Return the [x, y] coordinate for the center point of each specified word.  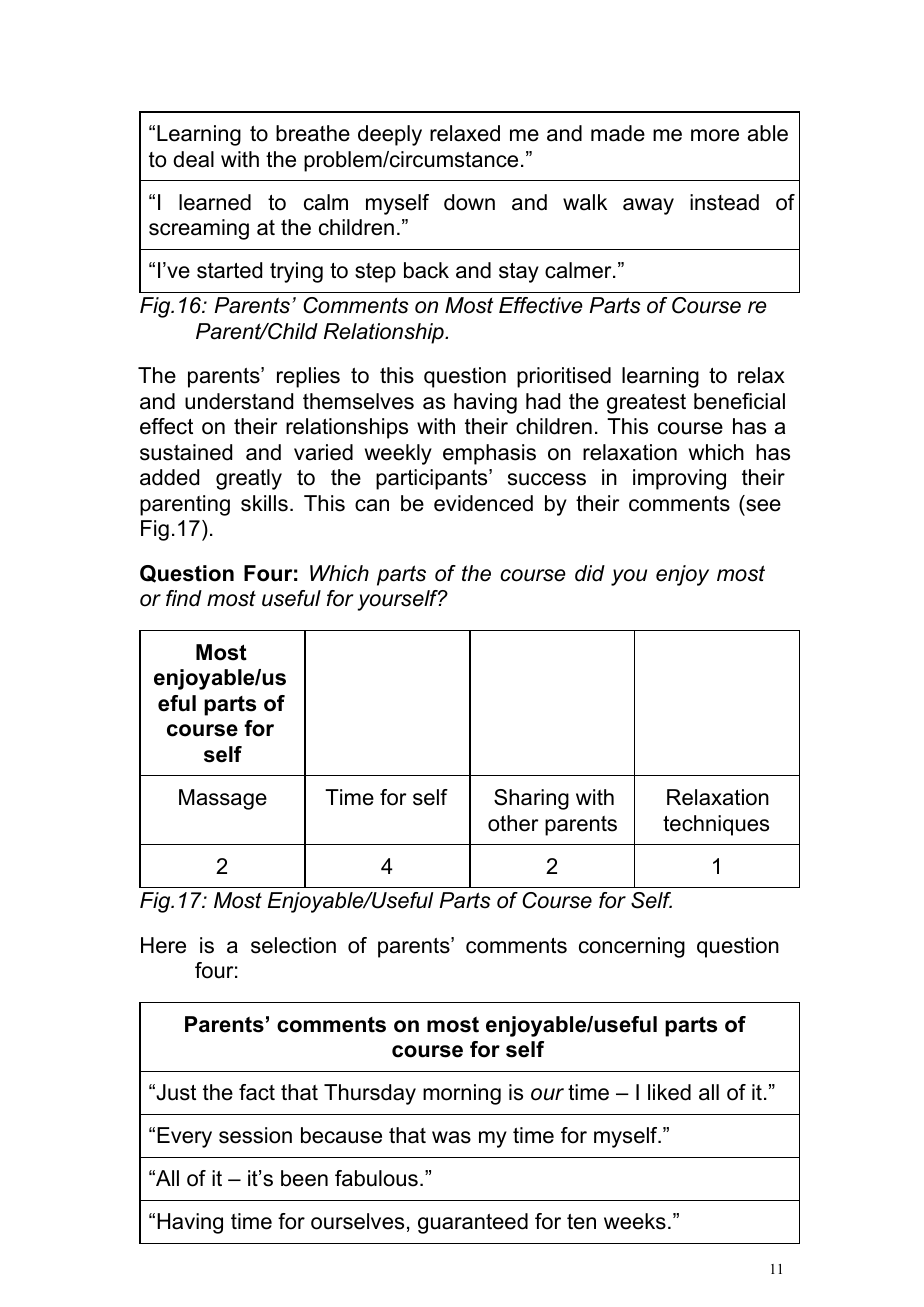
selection [293, 945]
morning [462, 1094]
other [513, 823]
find [184, 598]
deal [193, 159]
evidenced [483, 503]
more [715, 135]
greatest [646, 404]
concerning [632, 947]
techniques [716, 825]
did [590, 573]
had [543, 401]
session [255, 1135]
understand [239, 401]
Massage [223, 799]
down [469, 202]
